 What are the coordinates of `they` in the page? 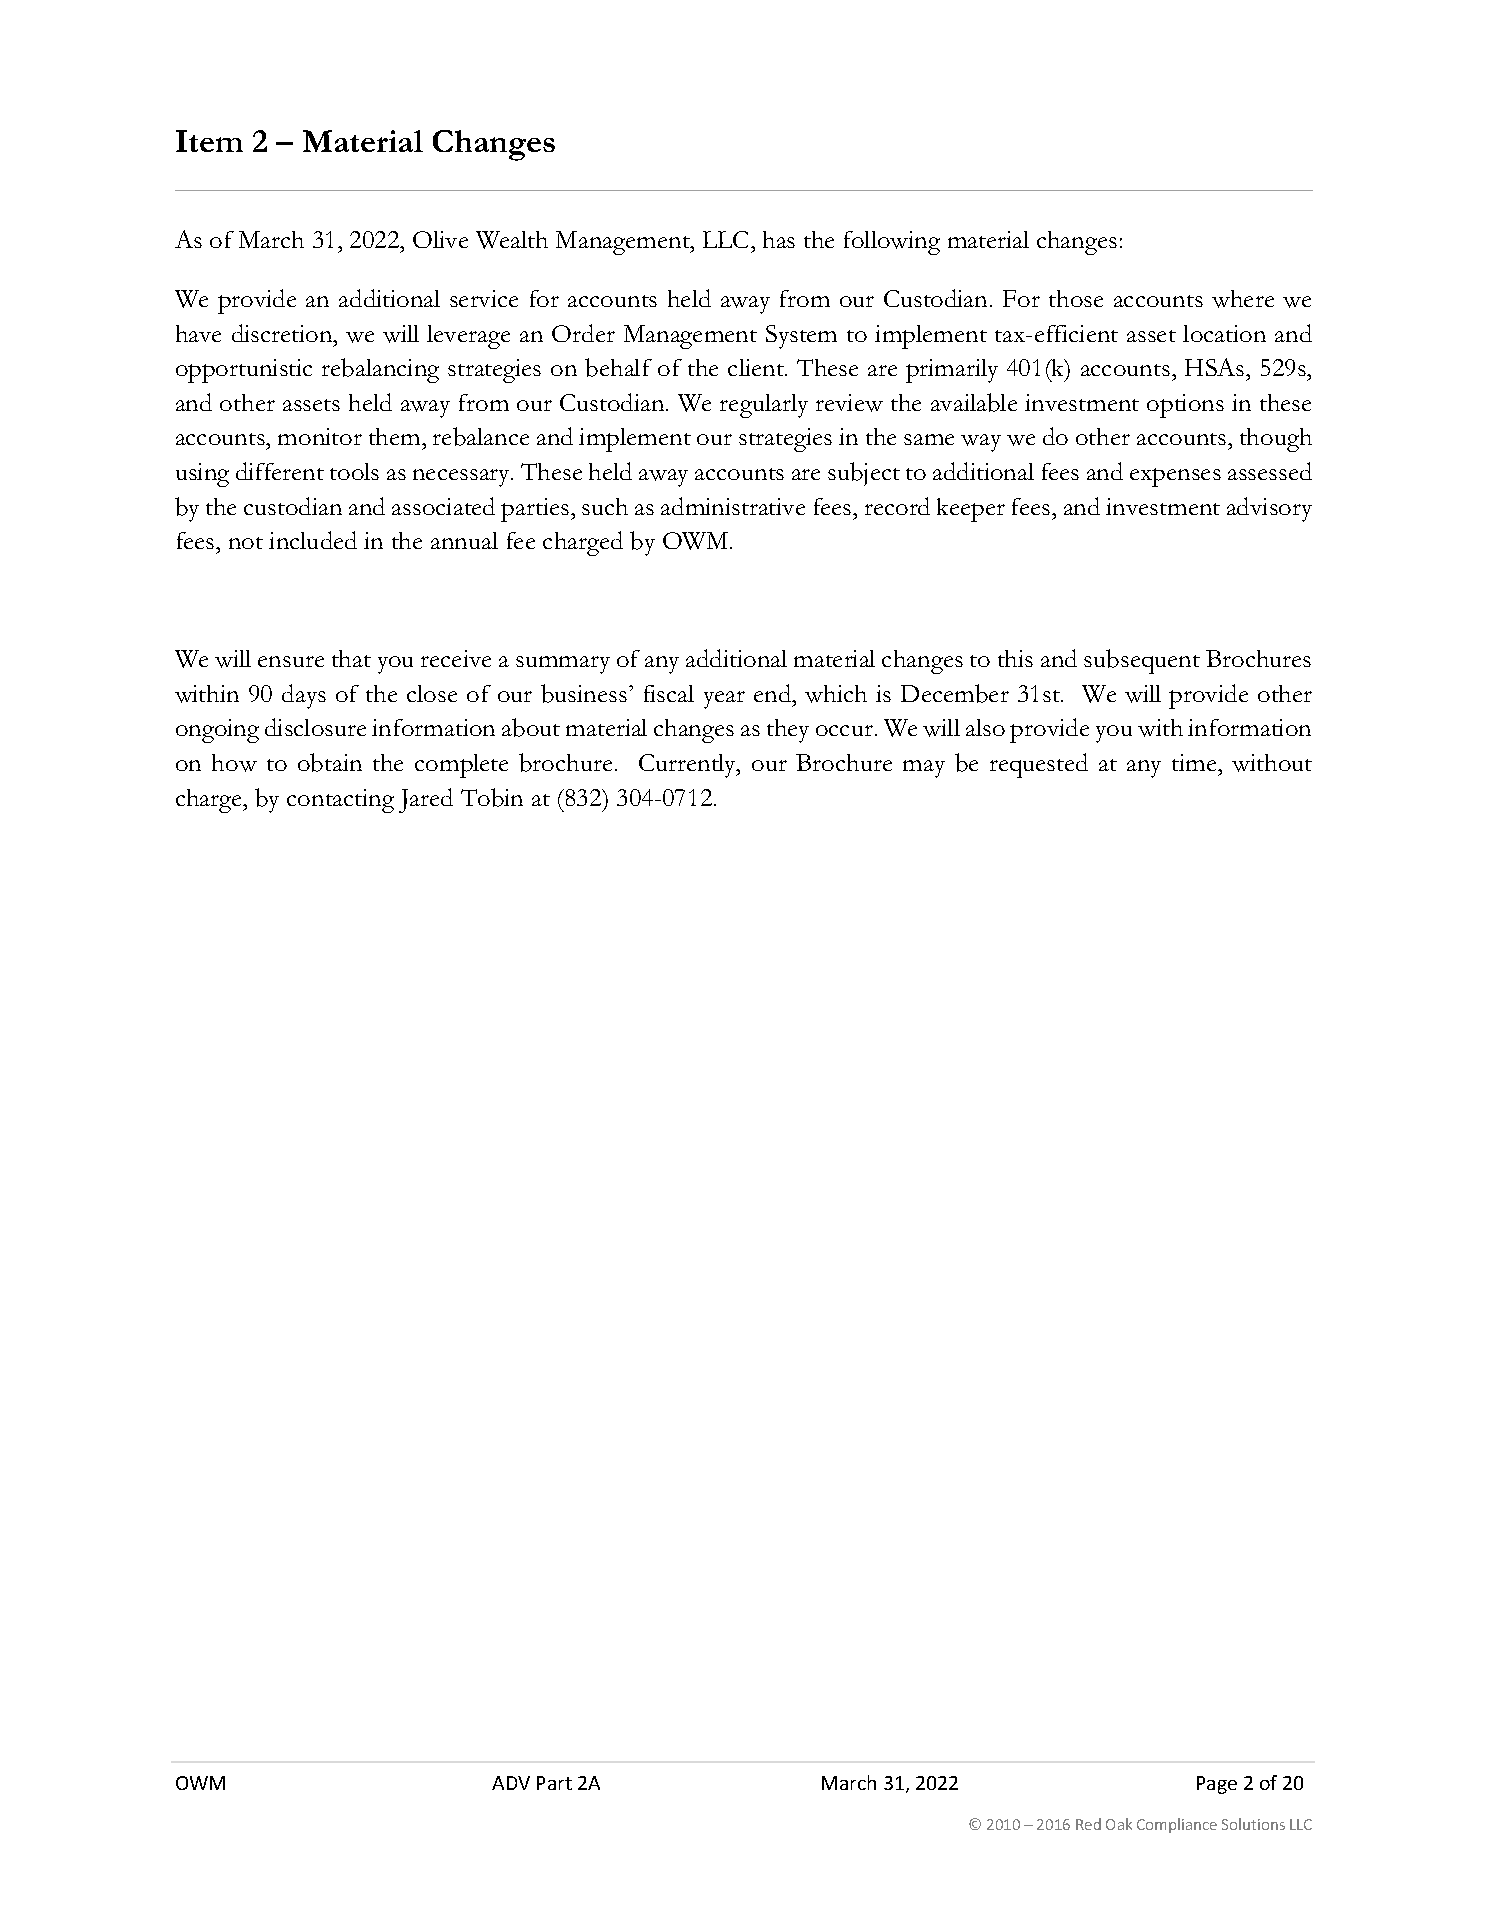 It's located at (788, 731).
